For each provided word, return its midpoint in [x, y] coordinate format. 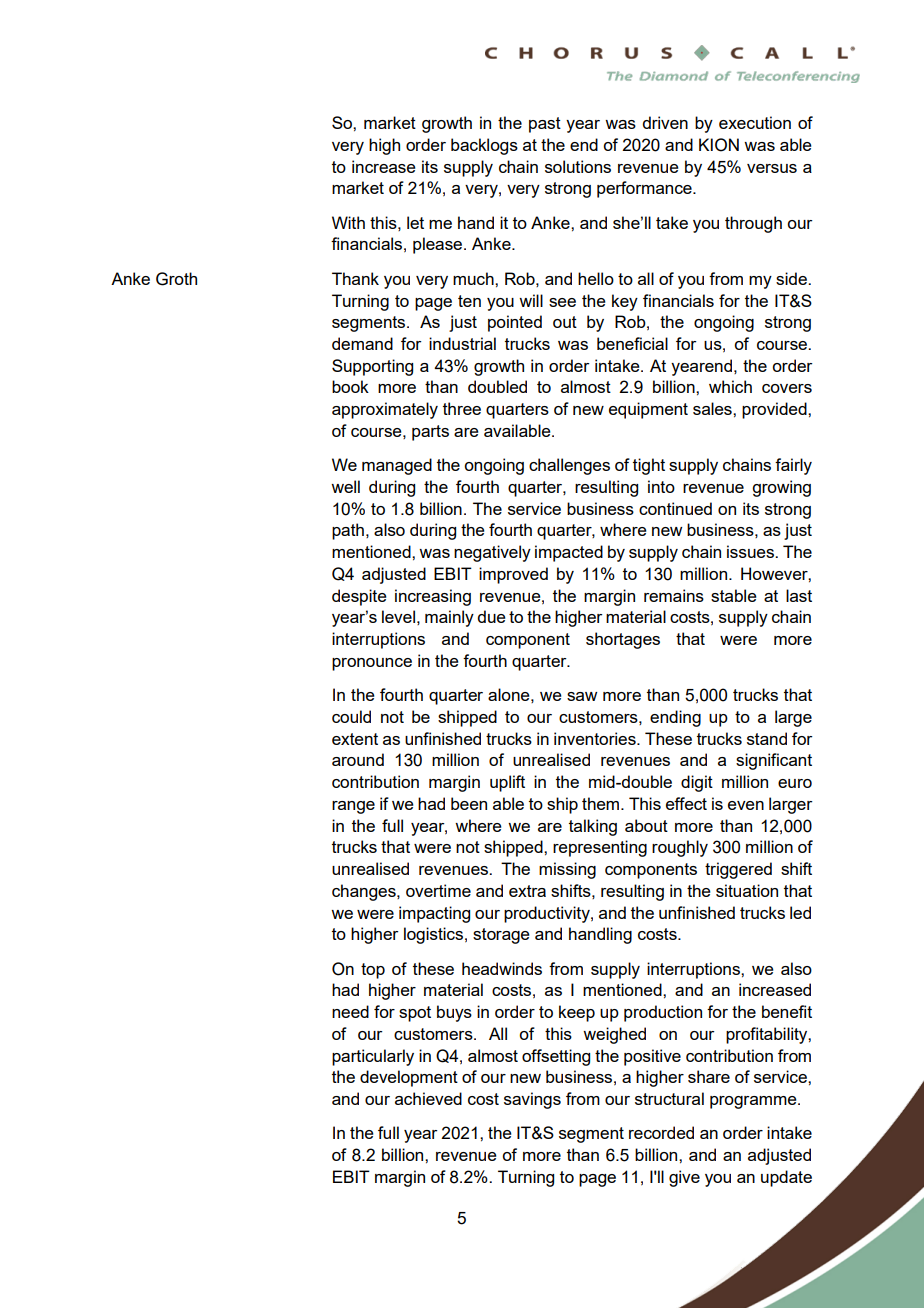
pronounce [372, 664]
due [491, 616]
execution [755, 122]
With [348, 222]
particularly [373, 1057]
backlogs [484, 146]
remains [674, 595]
